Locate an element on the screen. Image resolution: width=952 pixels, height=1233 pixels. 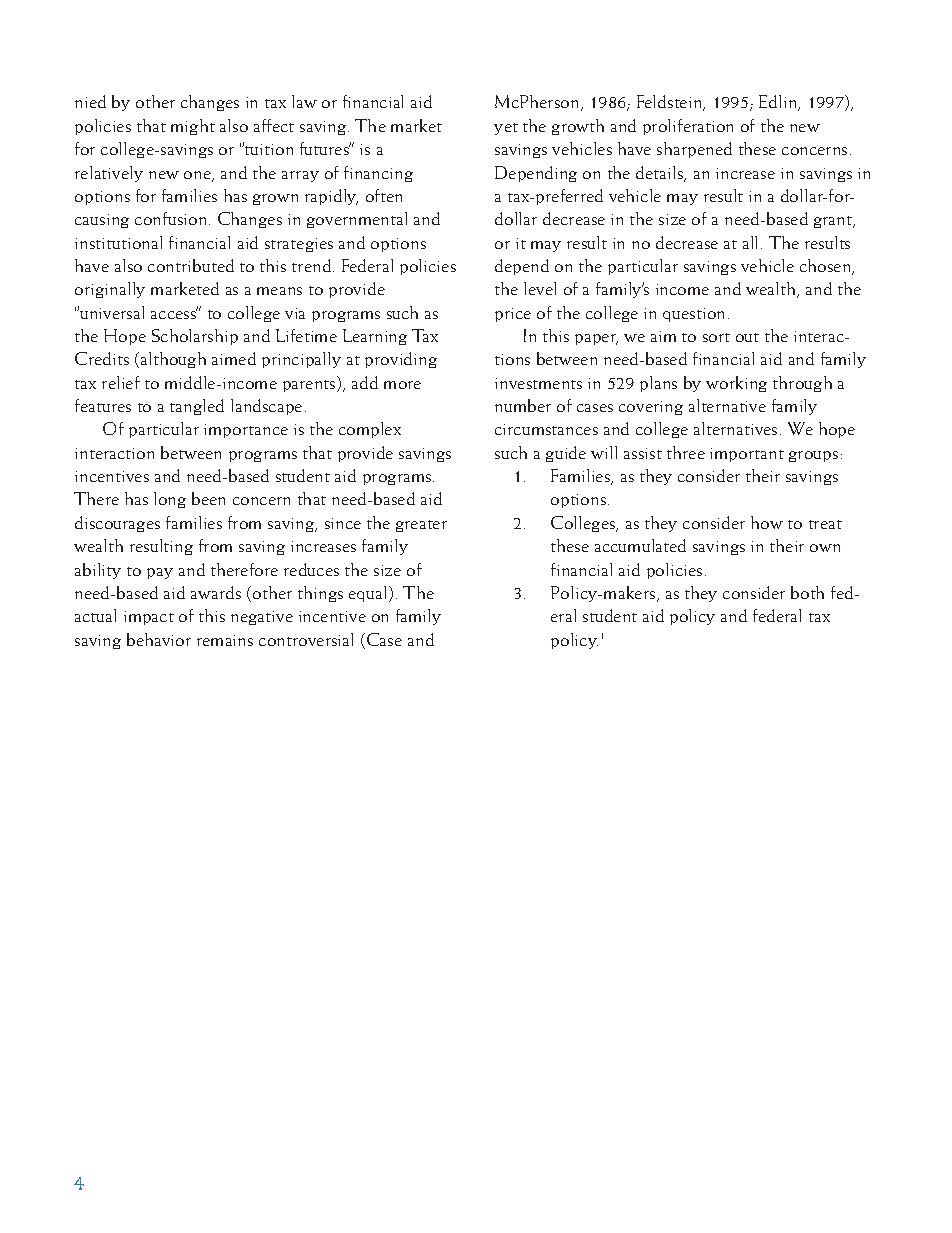
providing is located at coordinates (401, 360).
